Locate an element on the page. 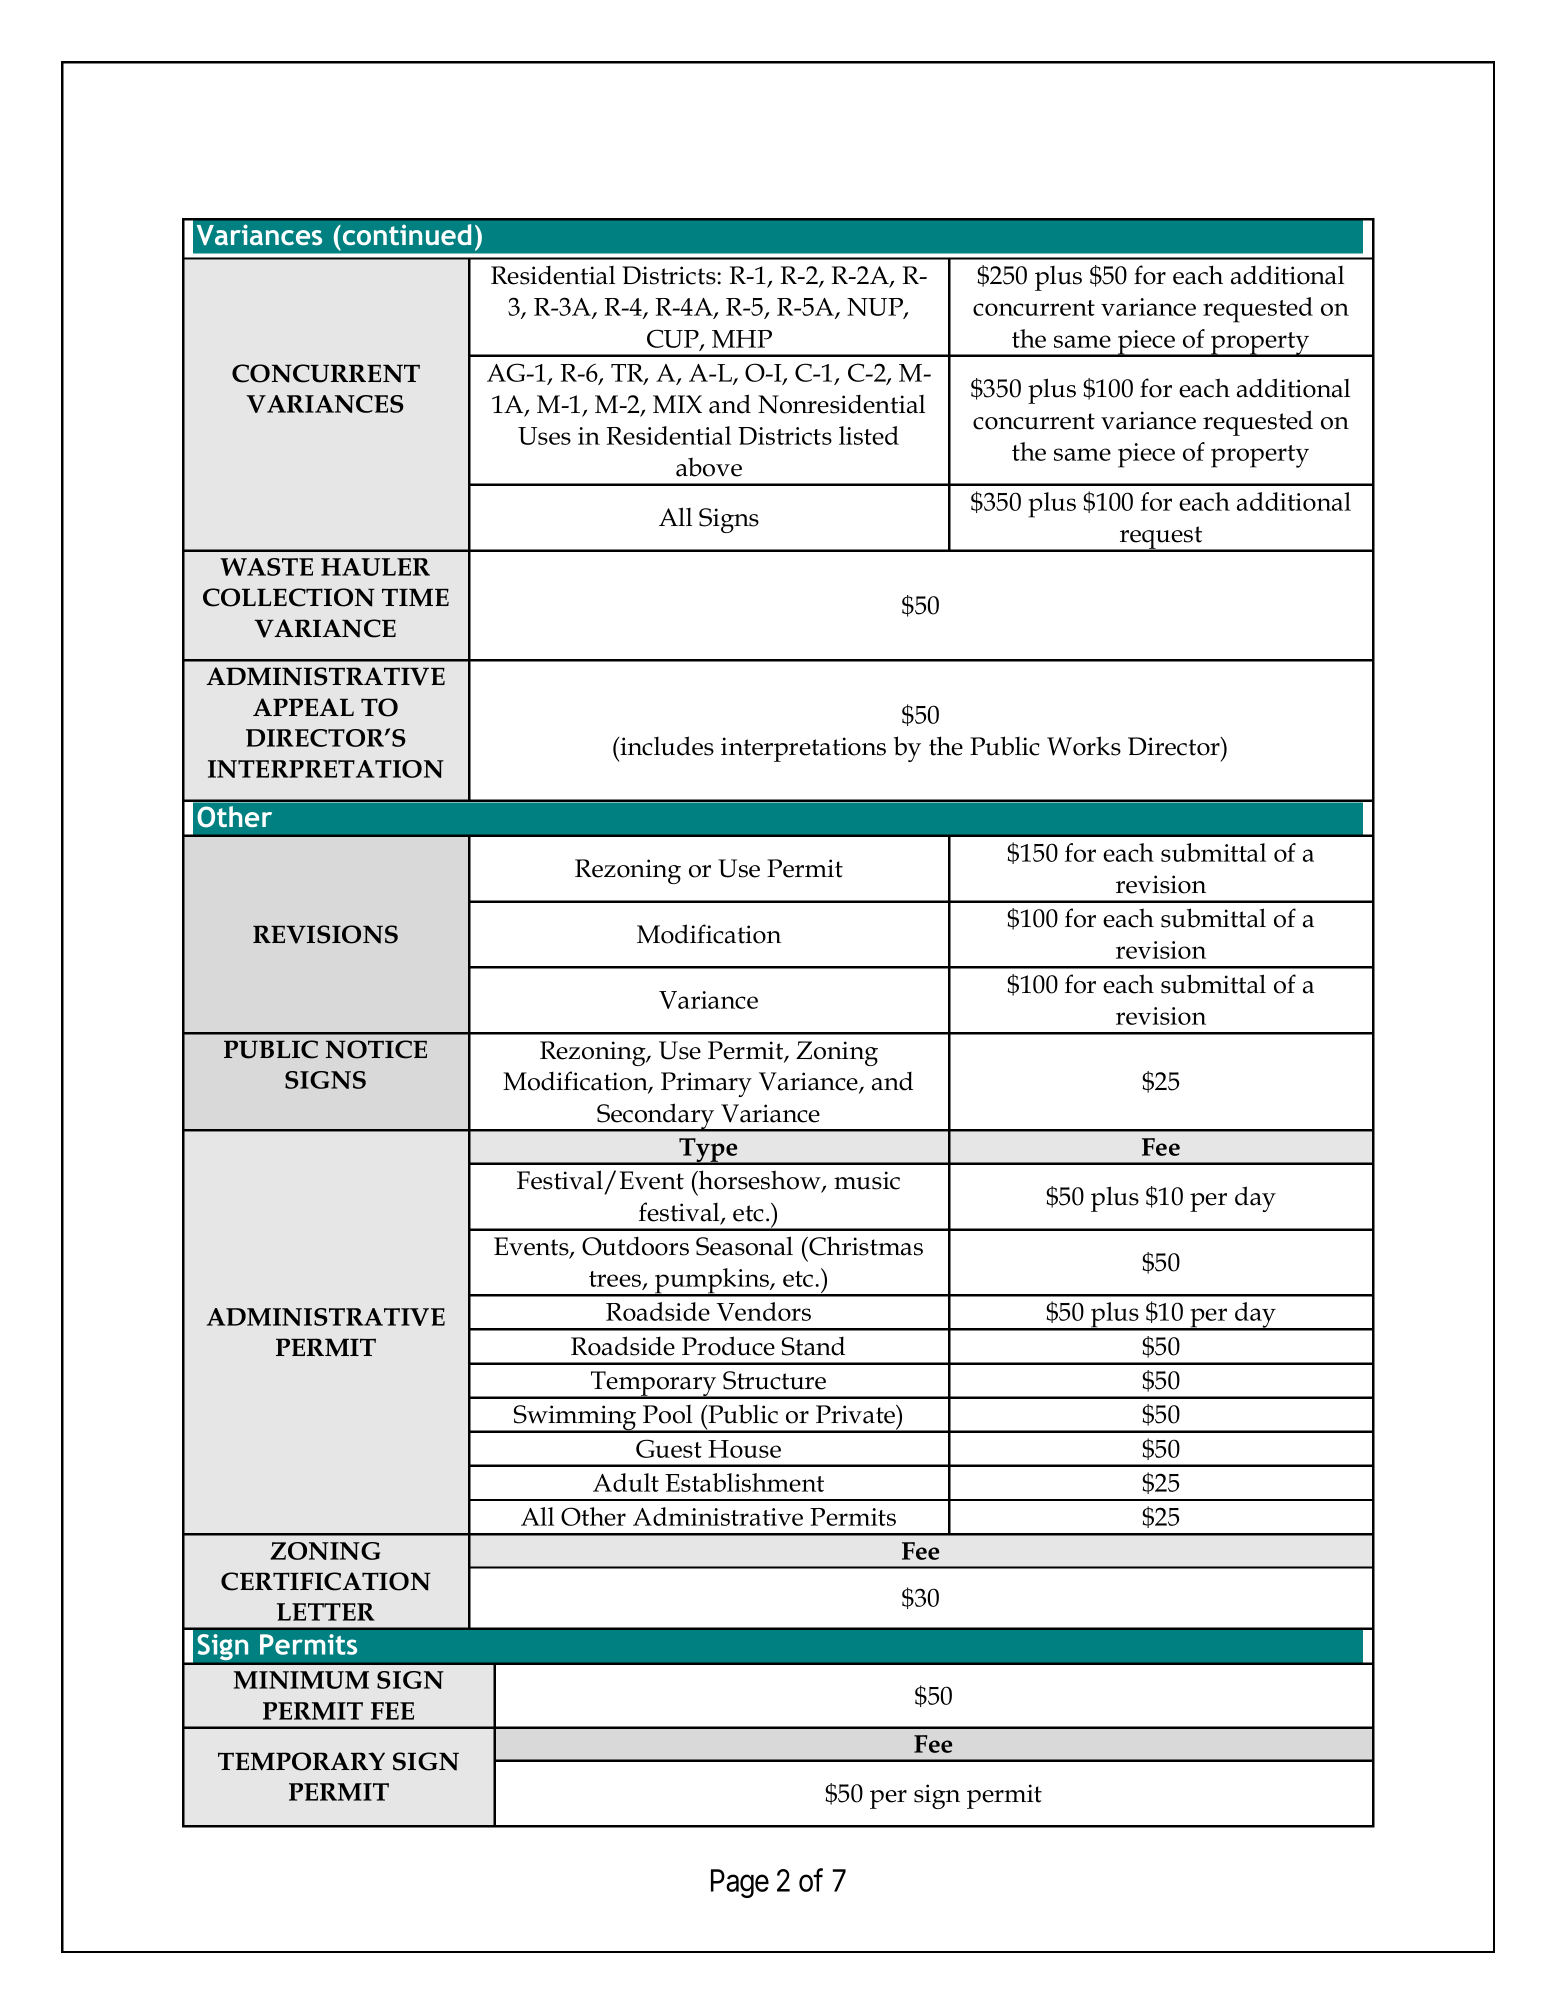  CUP is located at coordinates (674, 339).
